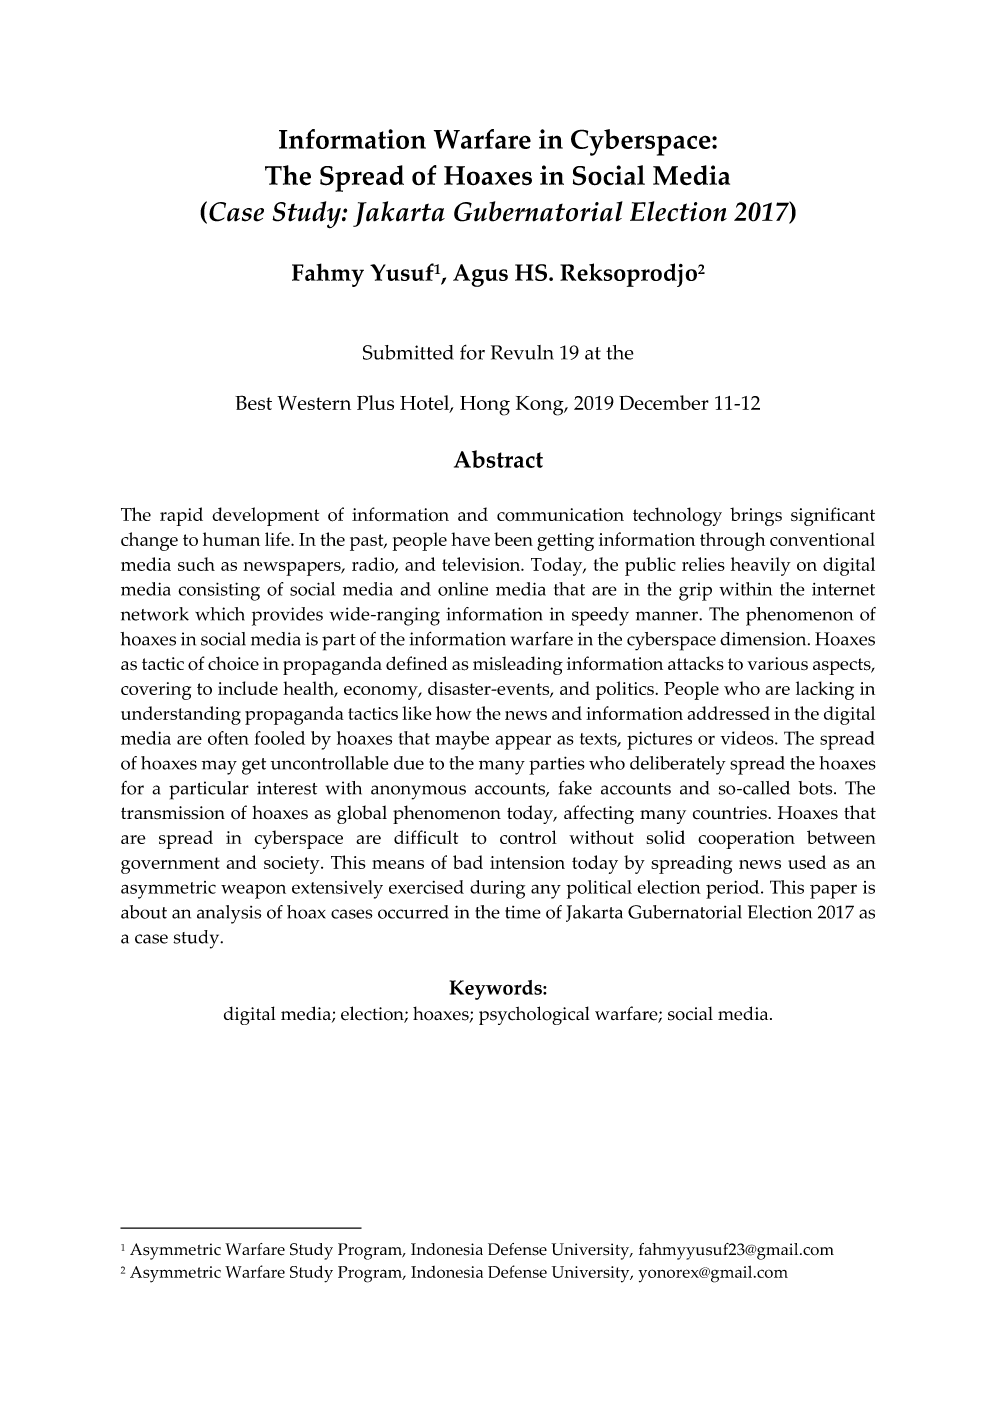 This screenshot has height=1409, width=996. What do you see at coordinates (231, 539) in the screenshot?
I see `human` at bounding box center [231, 539].
